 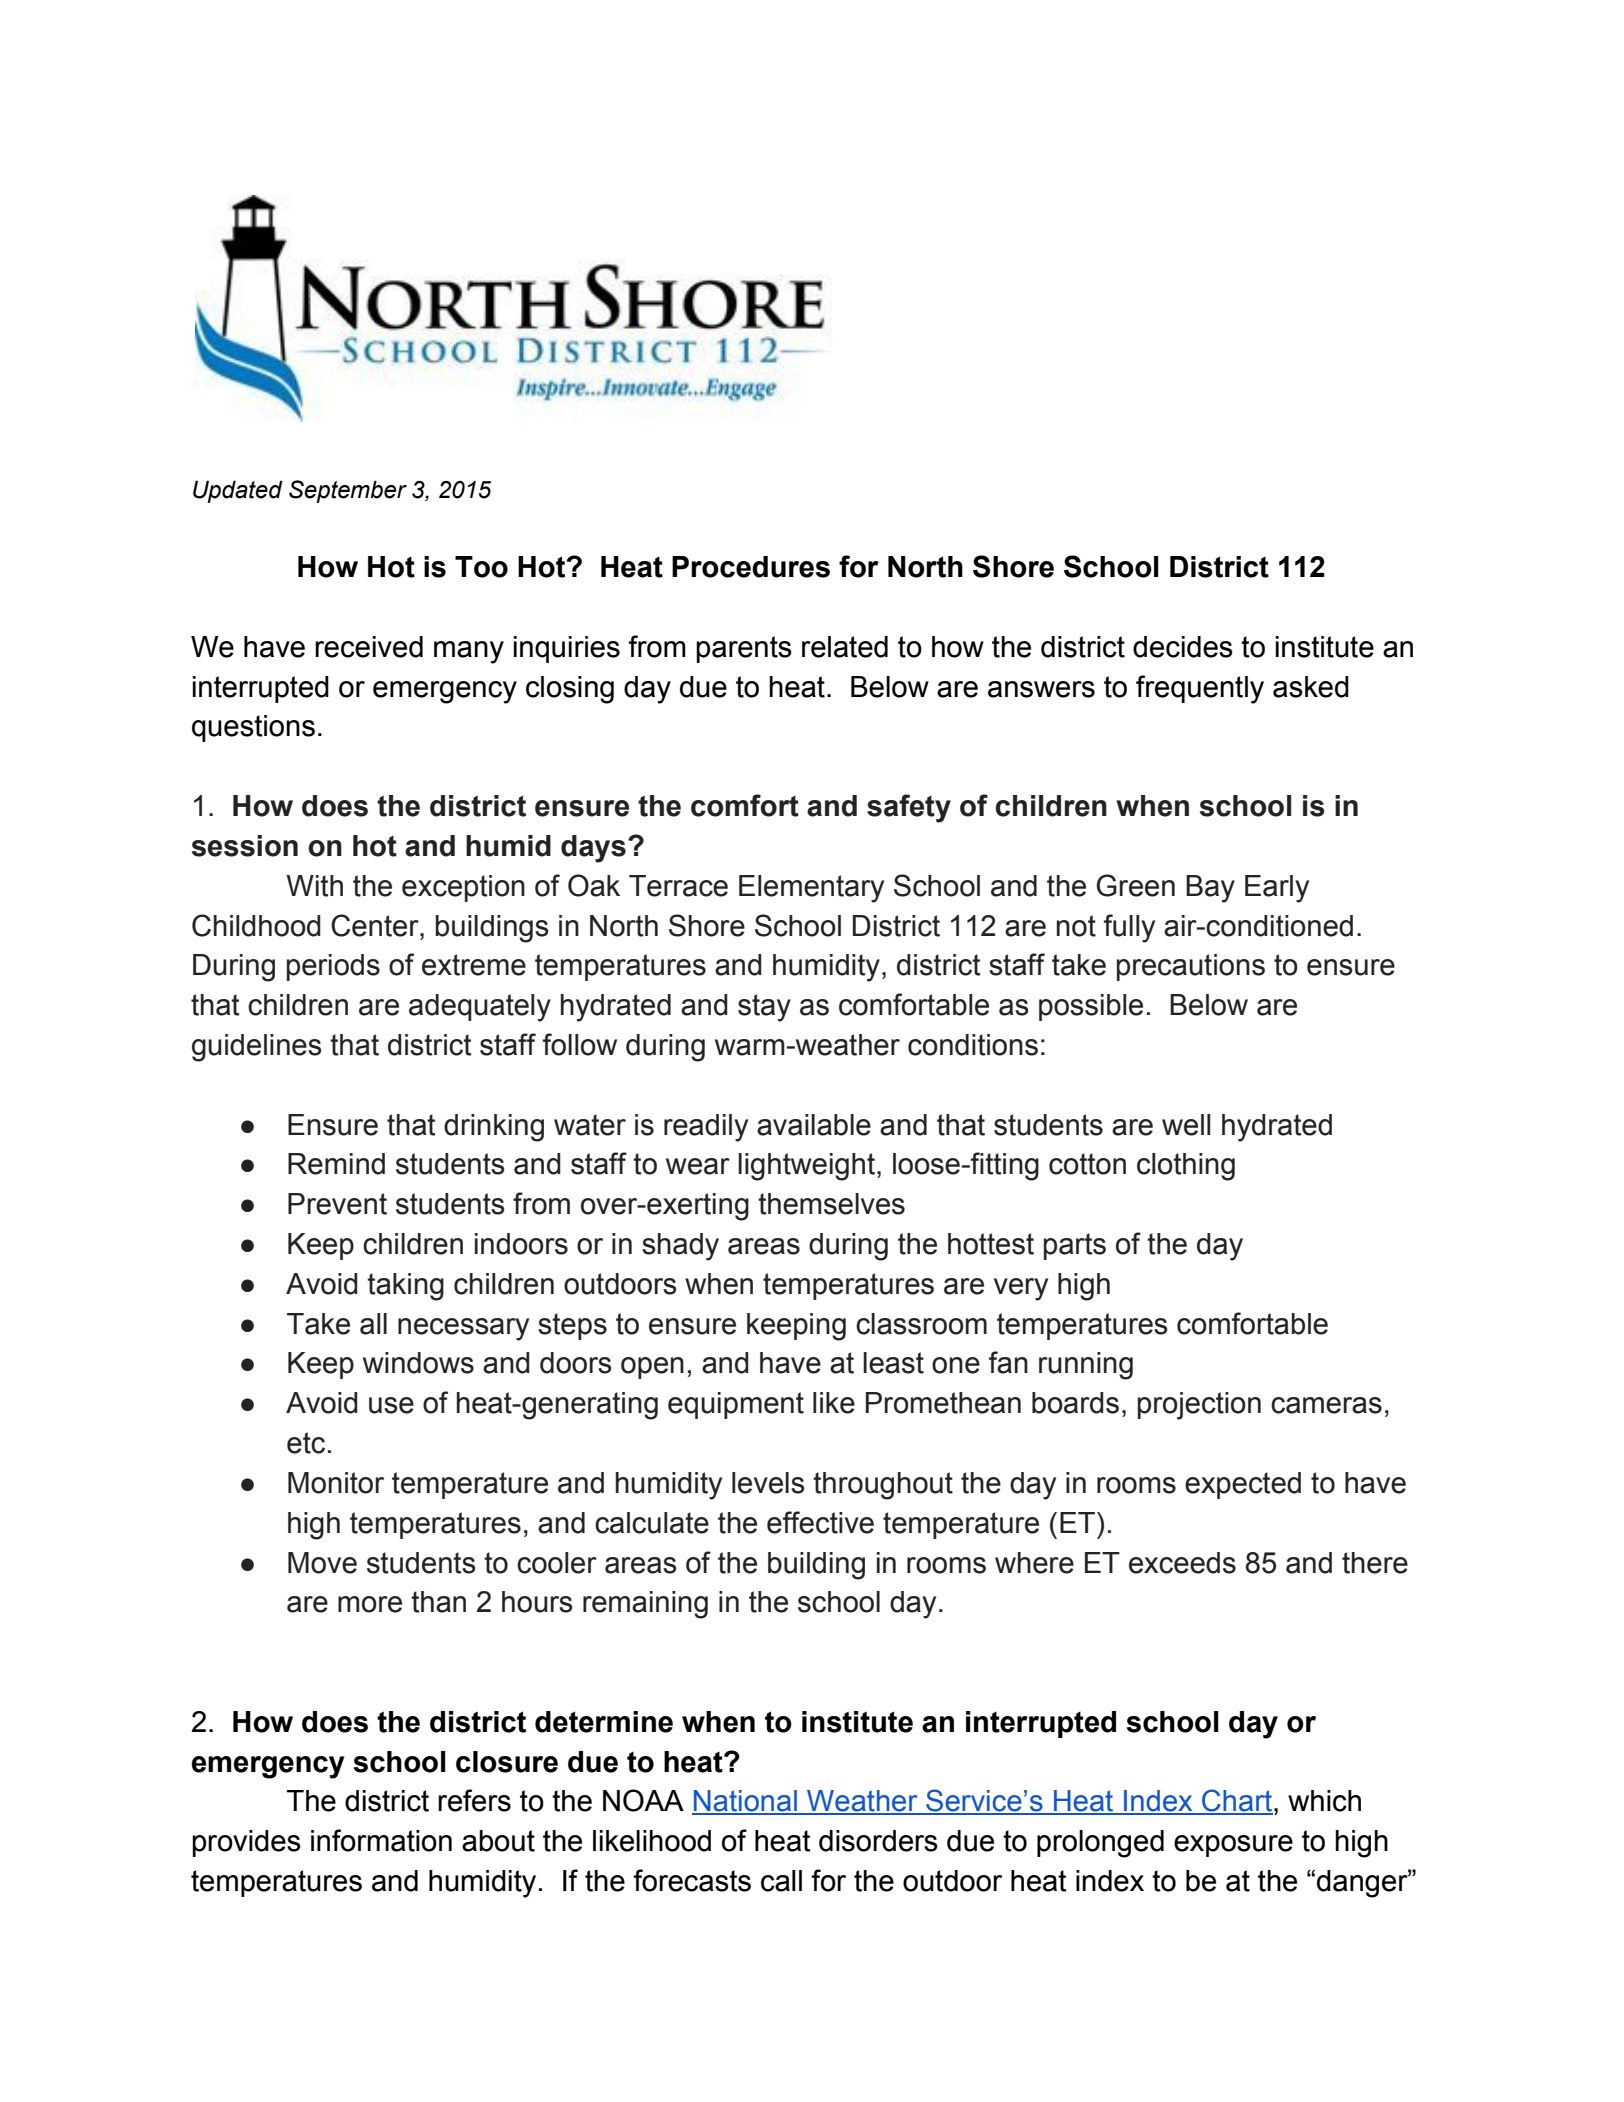 What do you see at coordinates (1199, 1406) in the page?
I see `projection` at bounding box center [1199, 1406].
